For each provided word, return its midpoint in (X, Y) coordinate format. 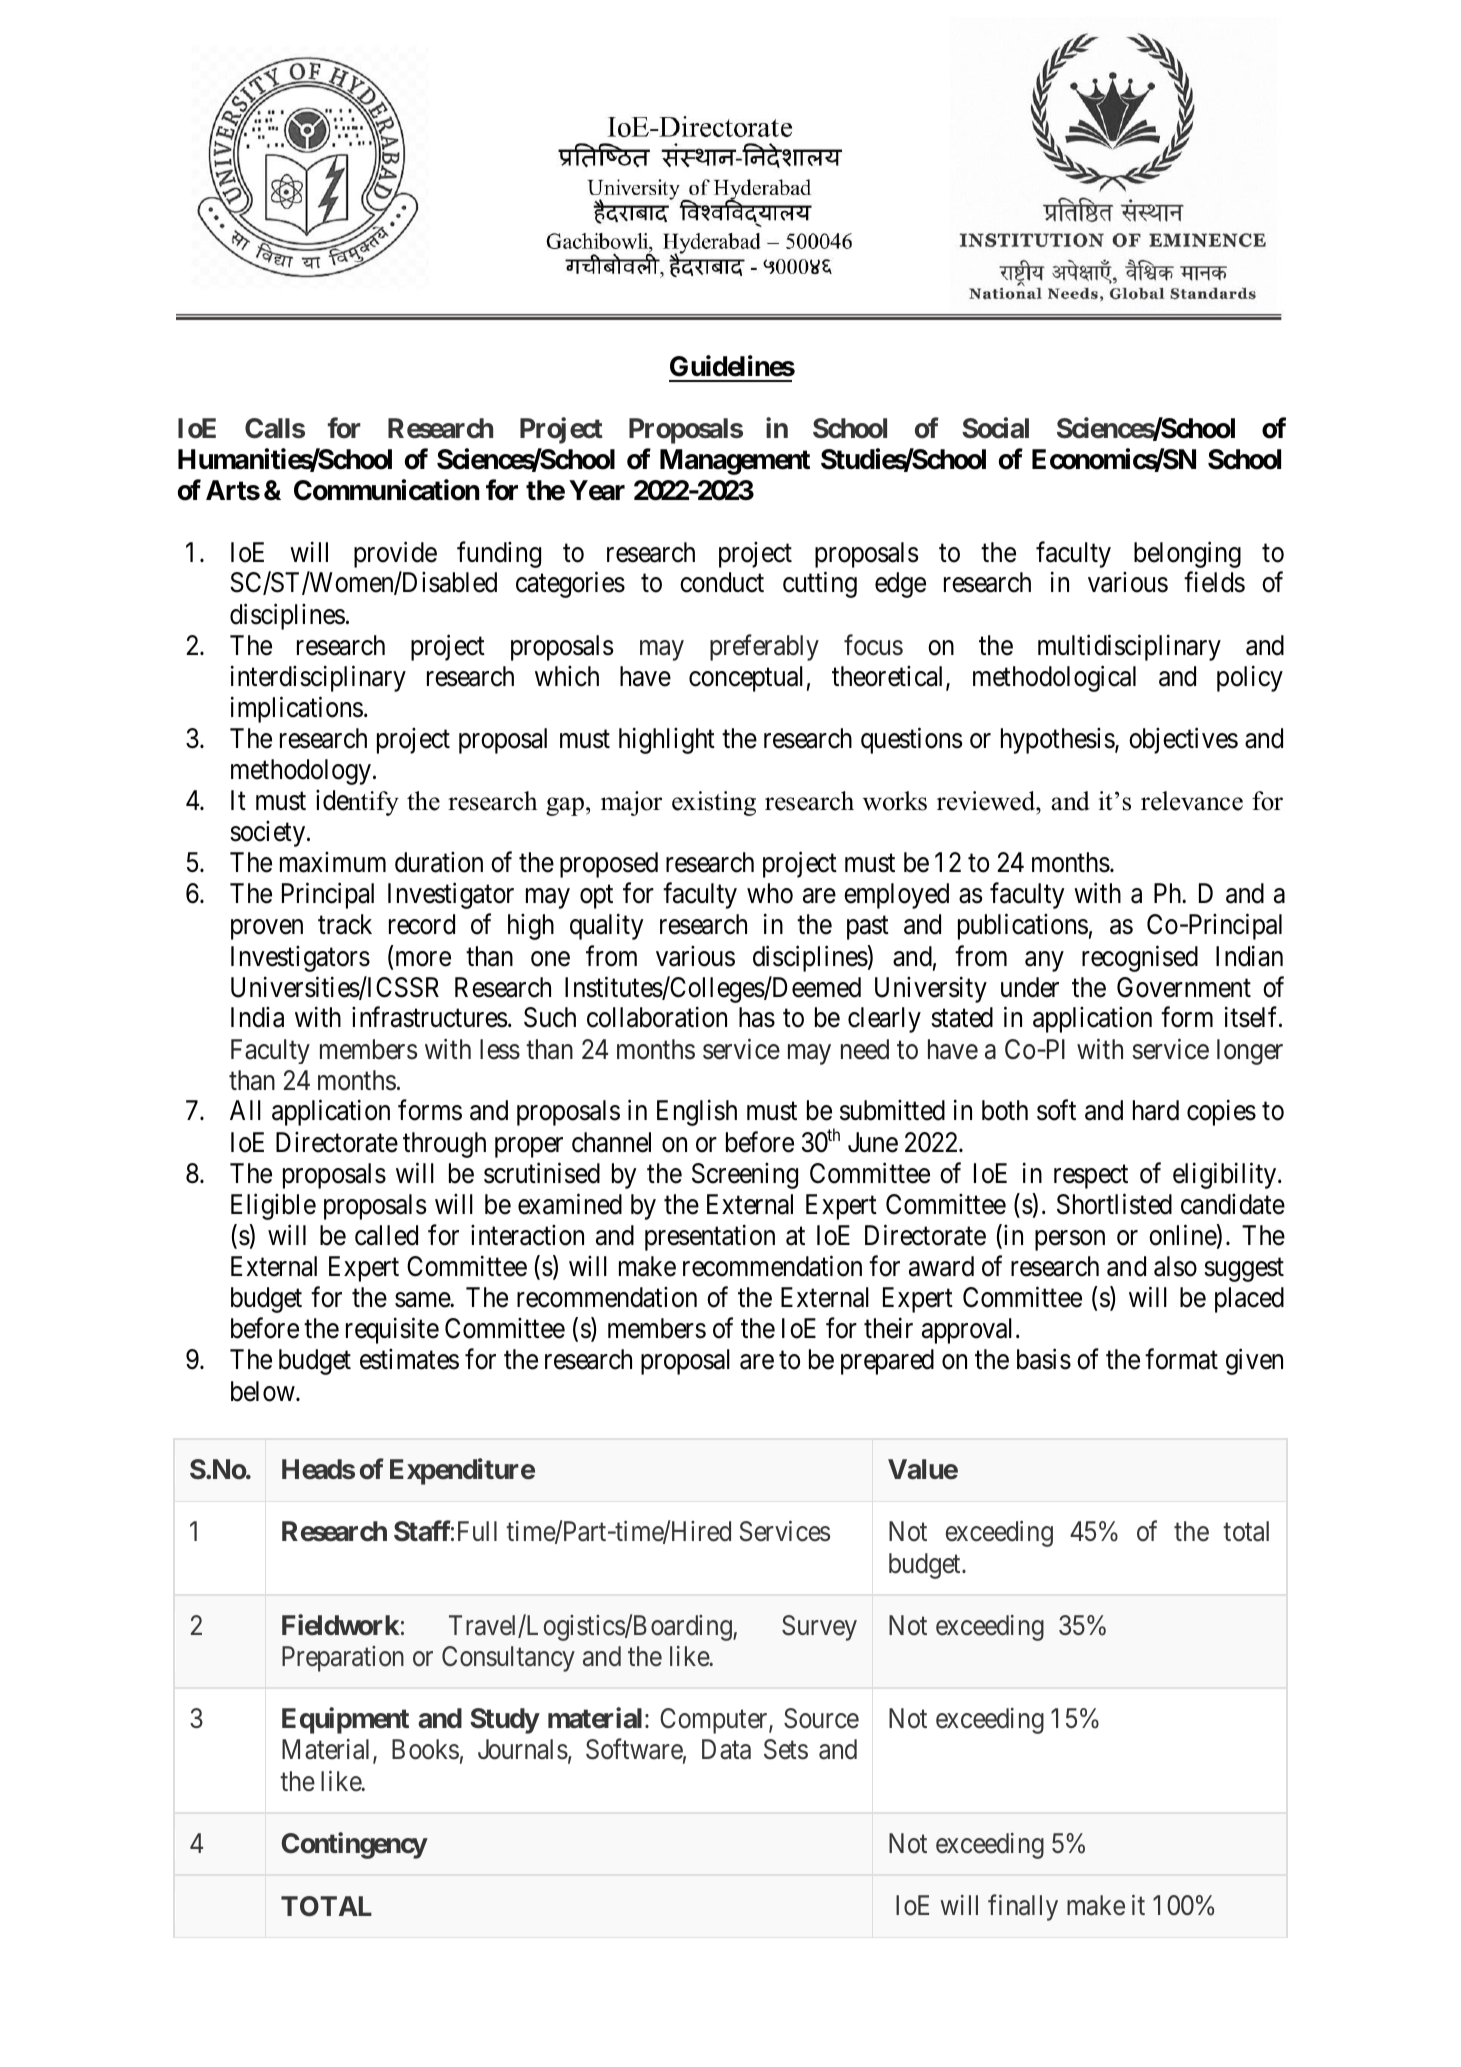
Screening (745, 1176)
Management (735, 462)
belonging (1187, 554)
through (444, 1145)
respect (1091, 1177)
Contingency (354, 1845)
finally (1023, 1908)
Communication (386, 490)
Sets (786, 1749)
